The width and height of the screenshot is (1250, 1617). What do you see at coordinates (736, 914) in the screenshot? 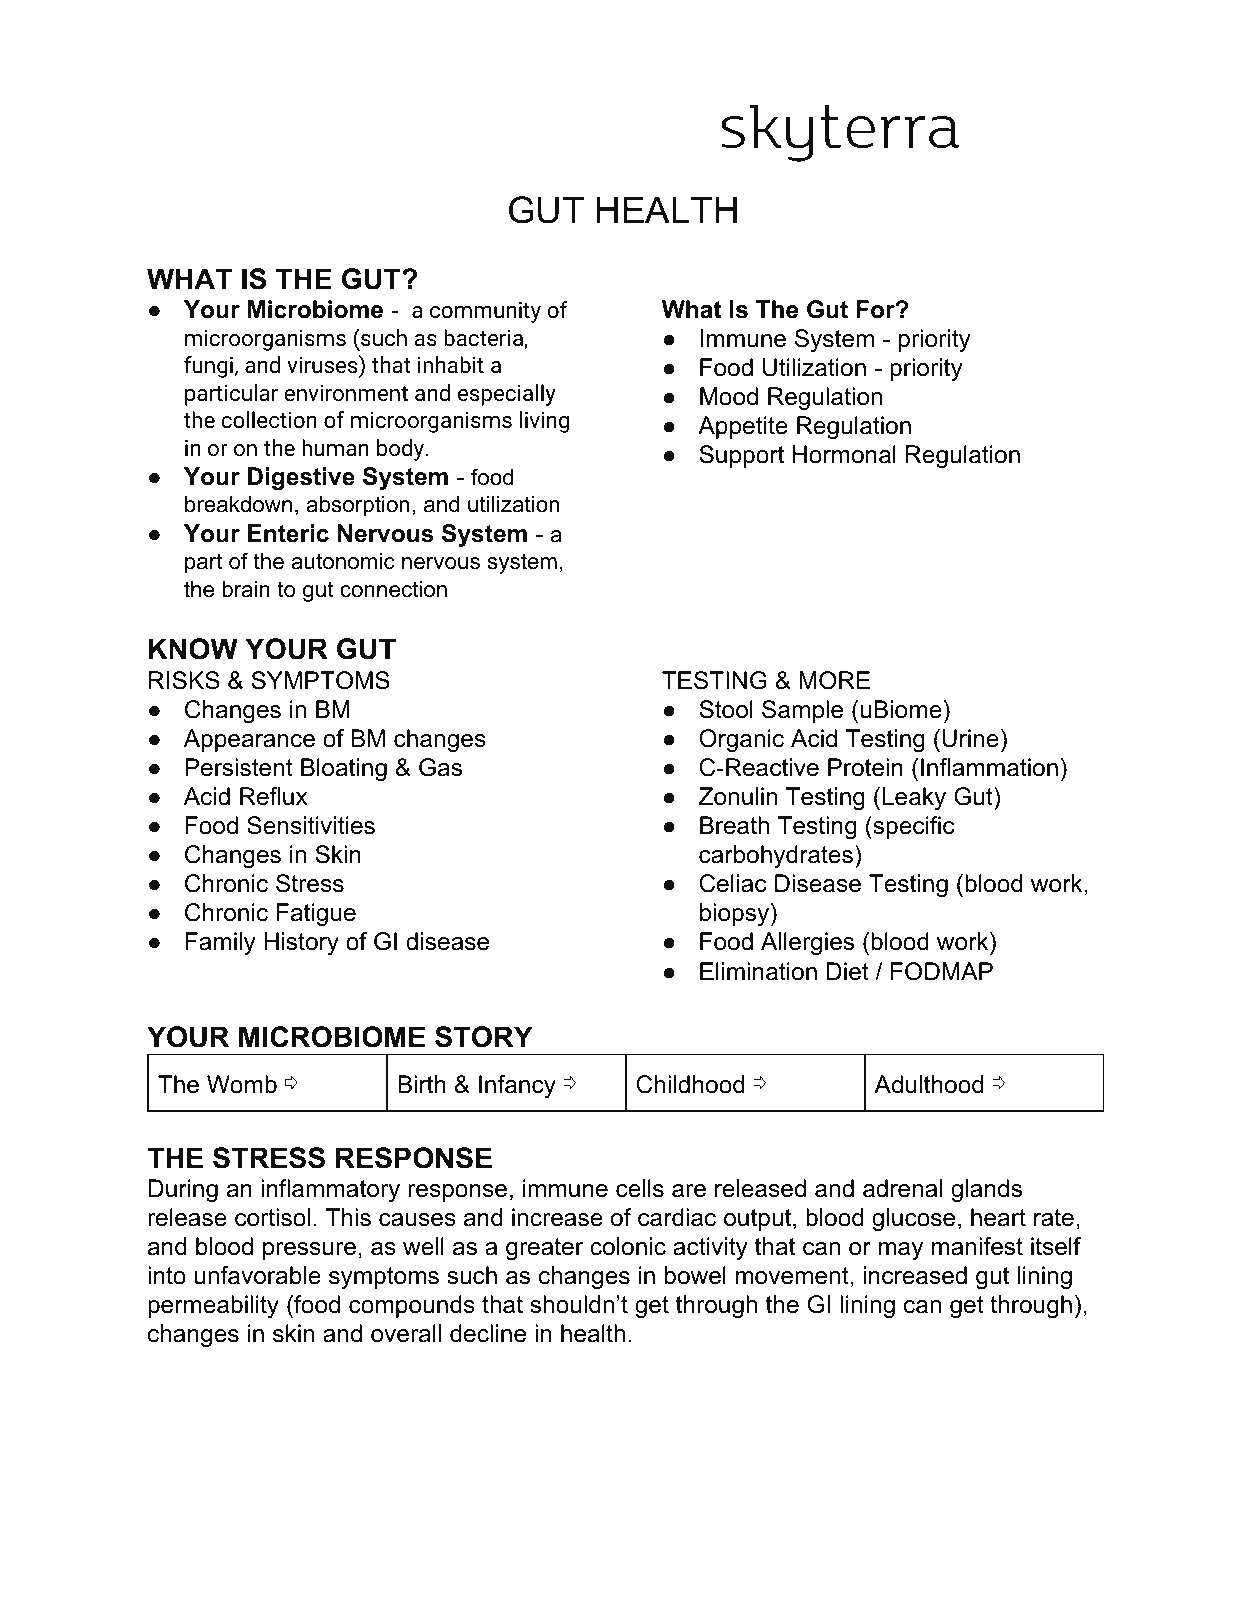
I see `biopsy` at bounding box center [736, 914].
